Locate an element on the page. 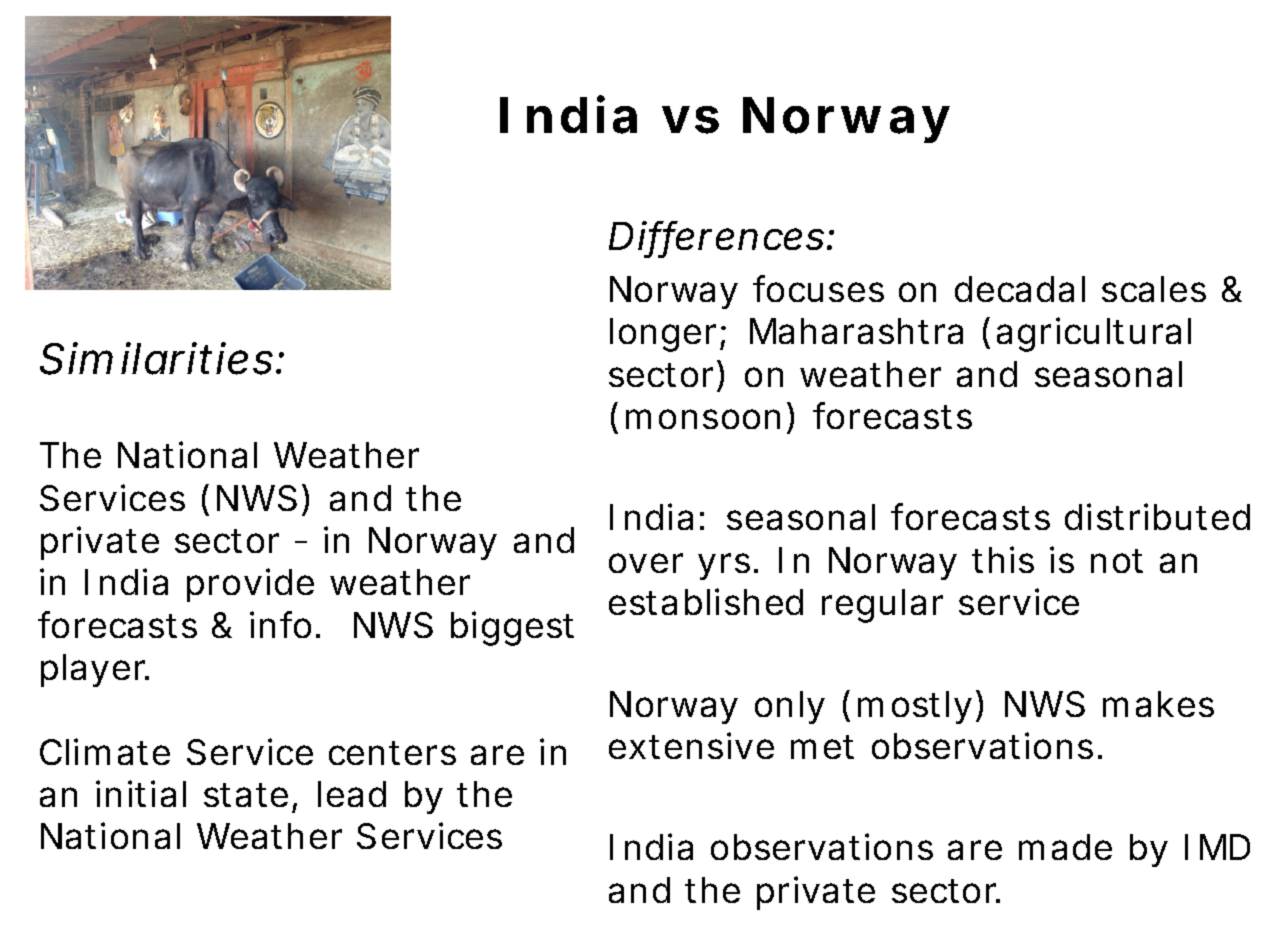 This page has width=1270, height=952. not is located at coordinates (1117, 561).
